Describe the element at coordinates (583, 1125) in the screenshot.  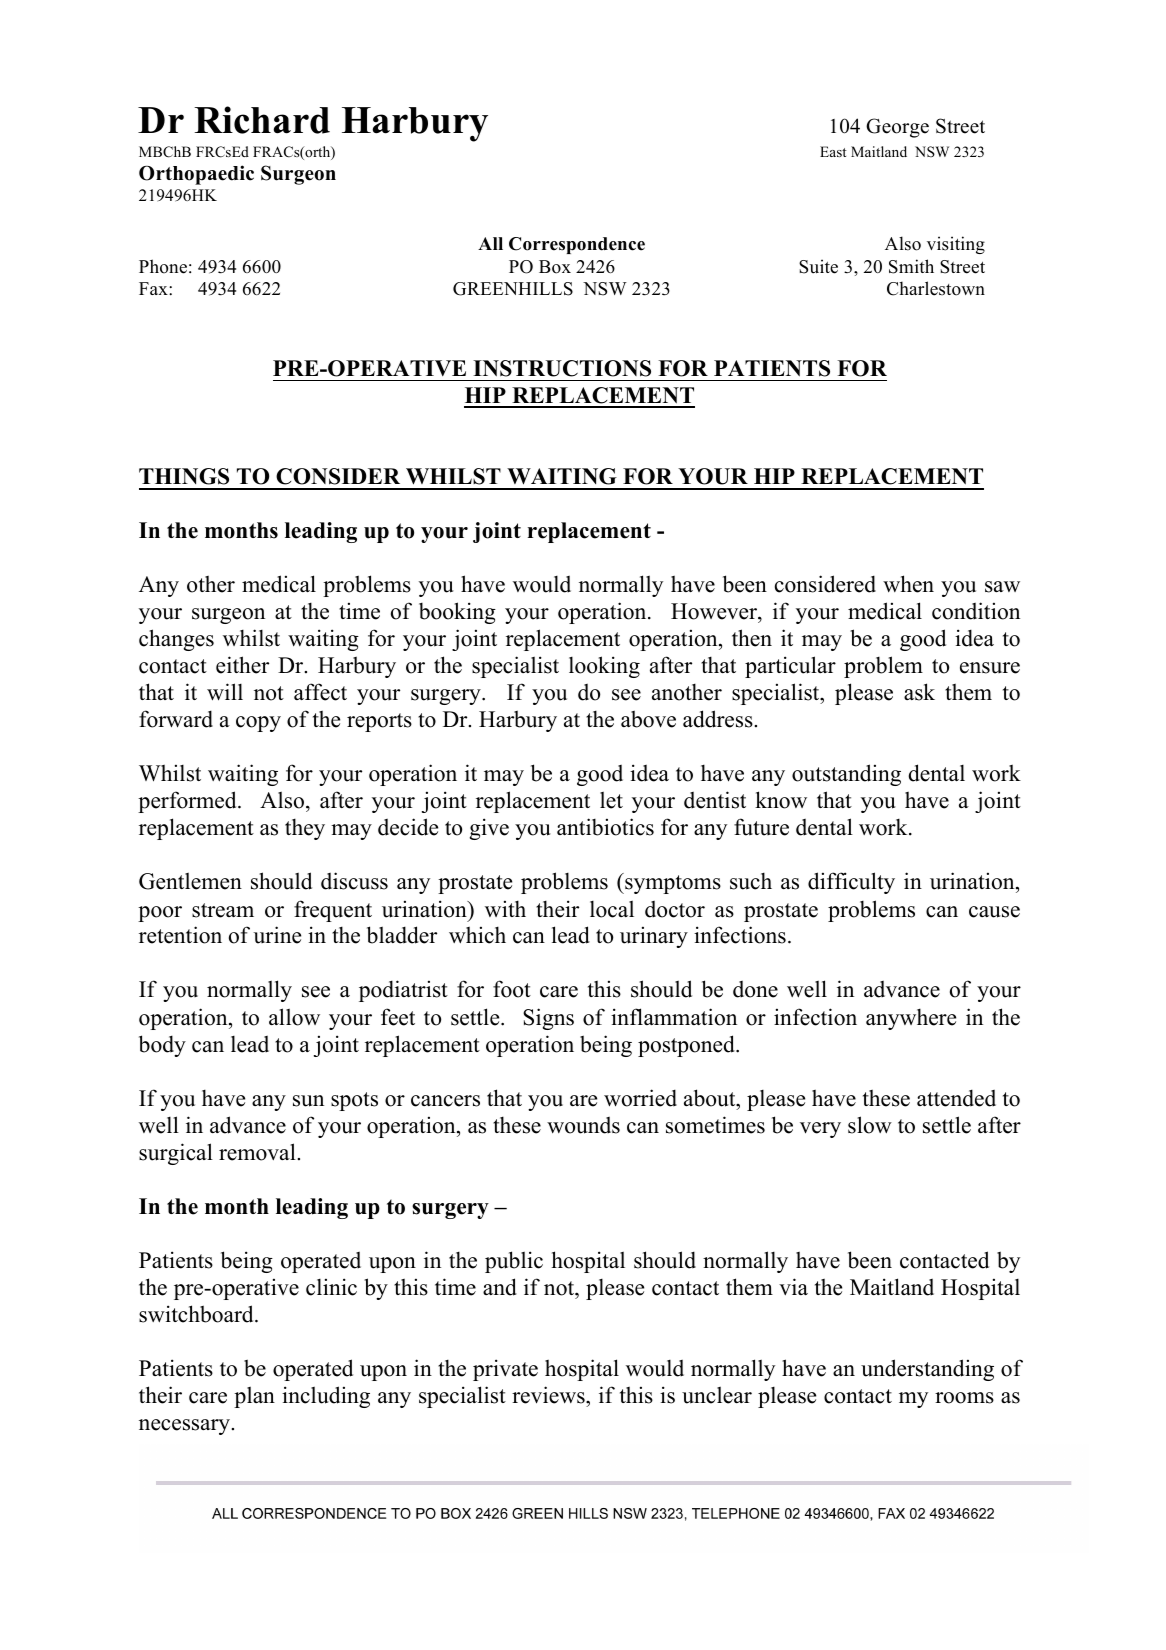
I see `wounds` at that location.
